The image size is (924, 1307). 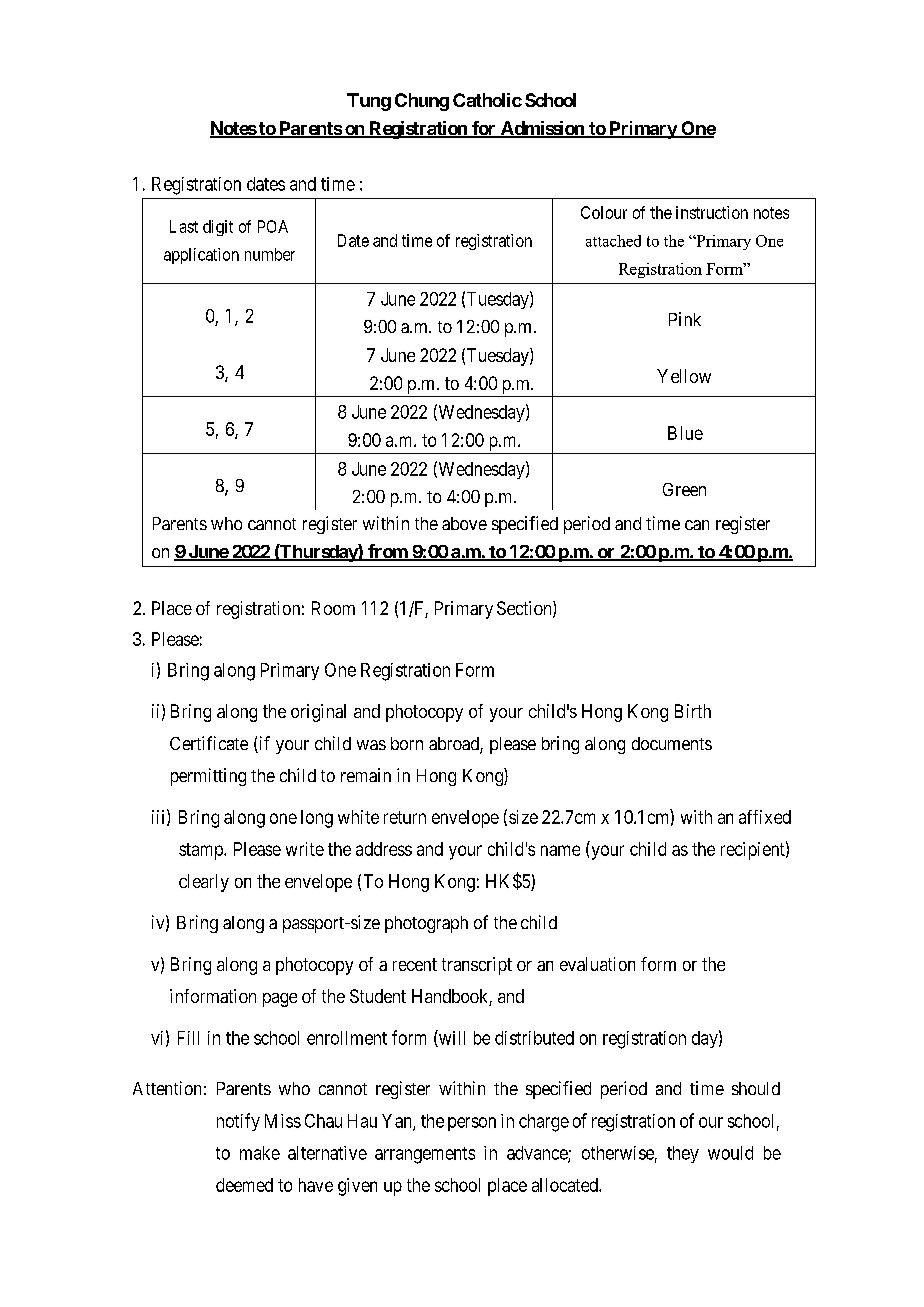 I want to click on Yellow, so click(x=684, y=376).
